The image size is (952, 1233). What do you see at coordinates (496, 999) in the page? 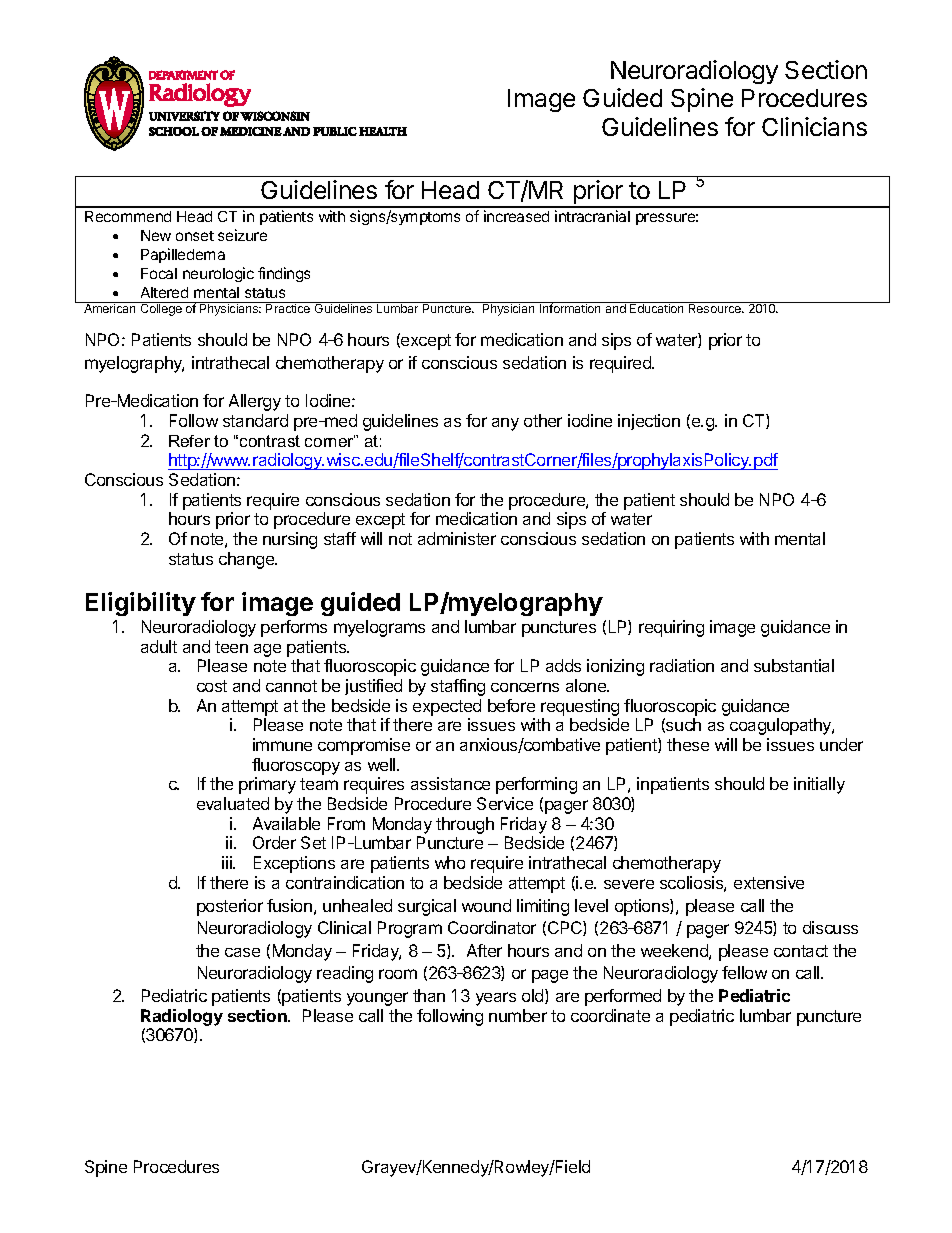
I see `years` at bounding box center [496, 999].
